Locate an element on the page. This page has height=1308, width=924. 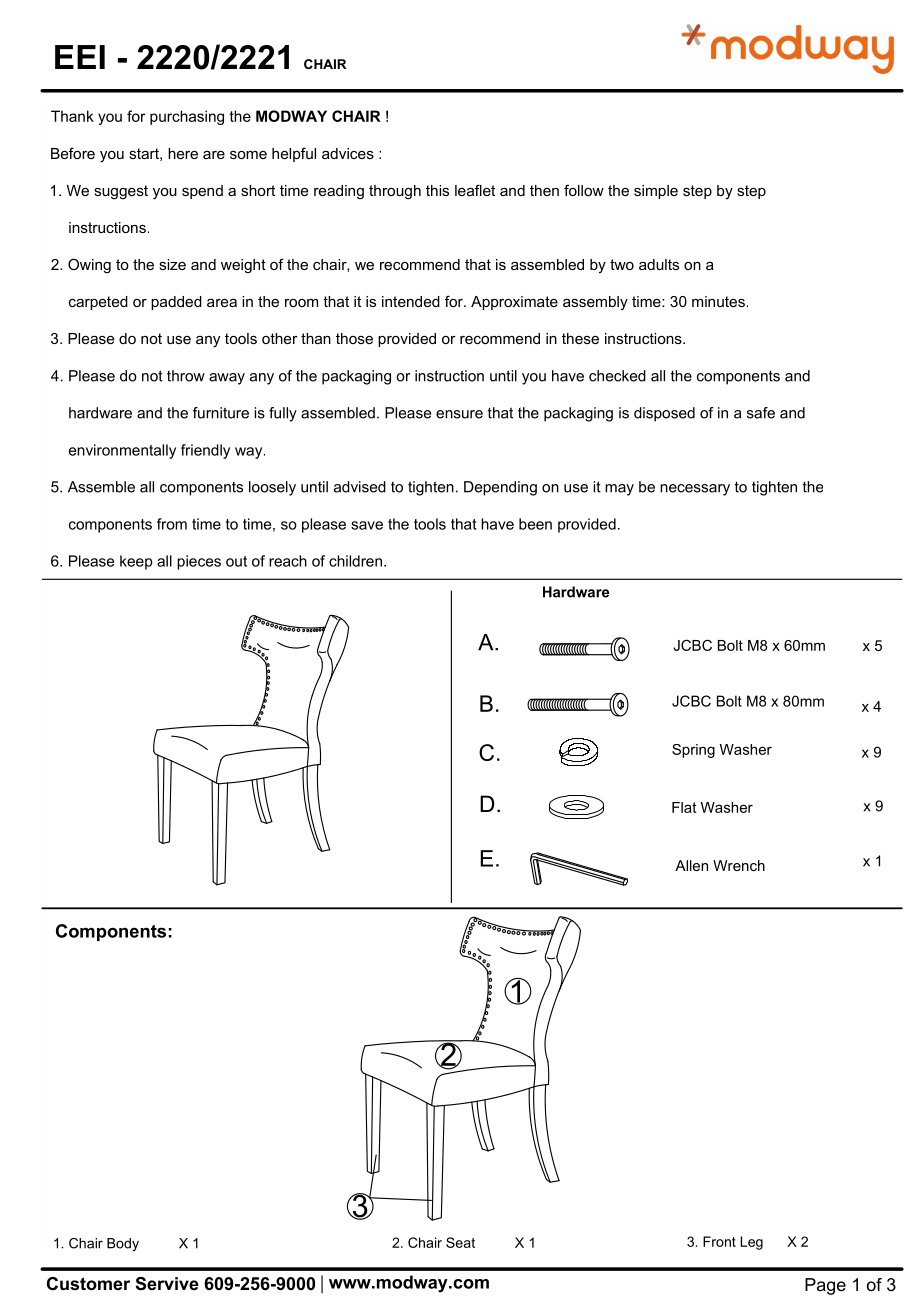
Front is located at coordinates (719, 1241).
